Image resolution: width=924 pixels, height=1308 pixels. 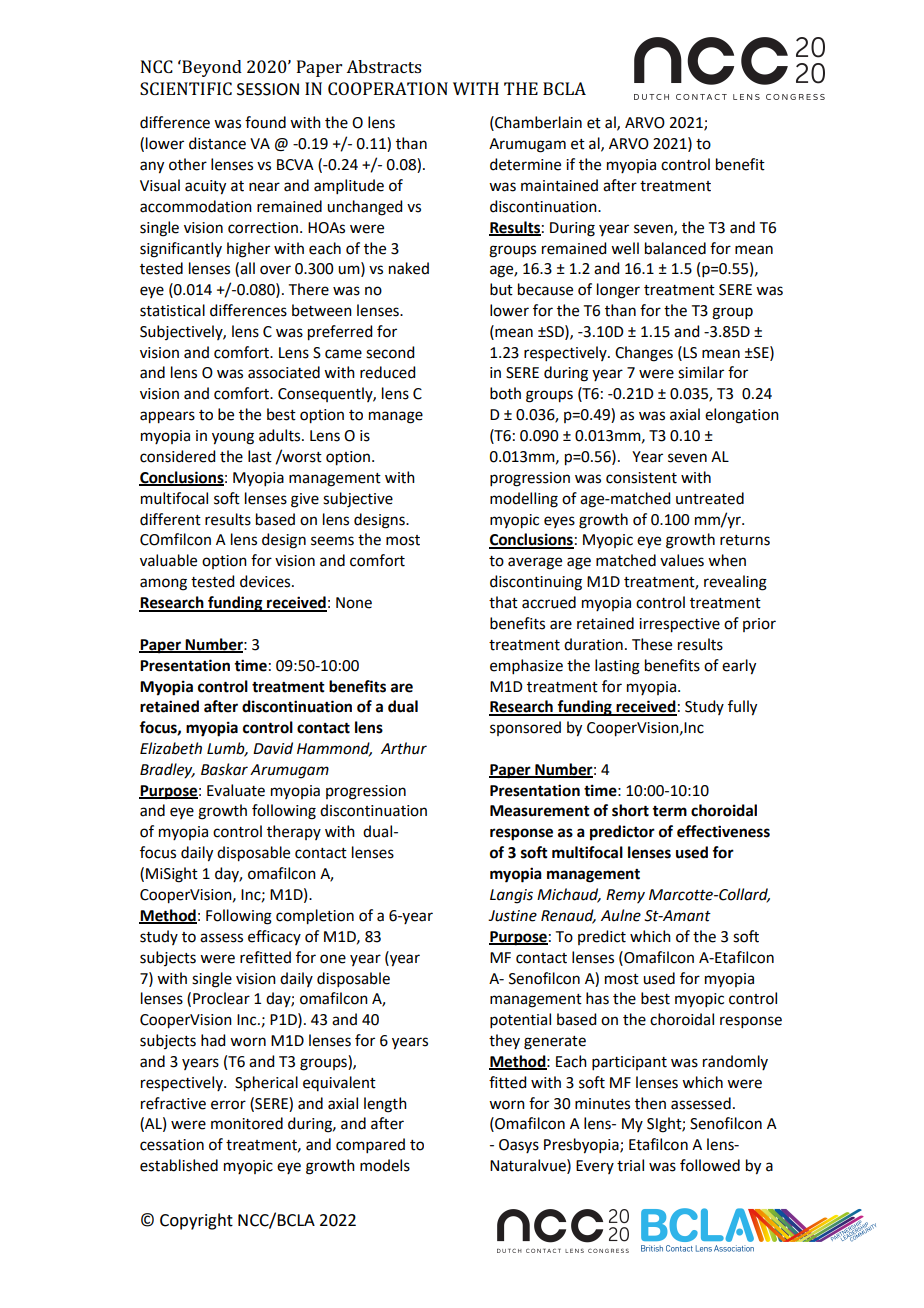 I want to click on irrespective, so click(x=679, y=625).
